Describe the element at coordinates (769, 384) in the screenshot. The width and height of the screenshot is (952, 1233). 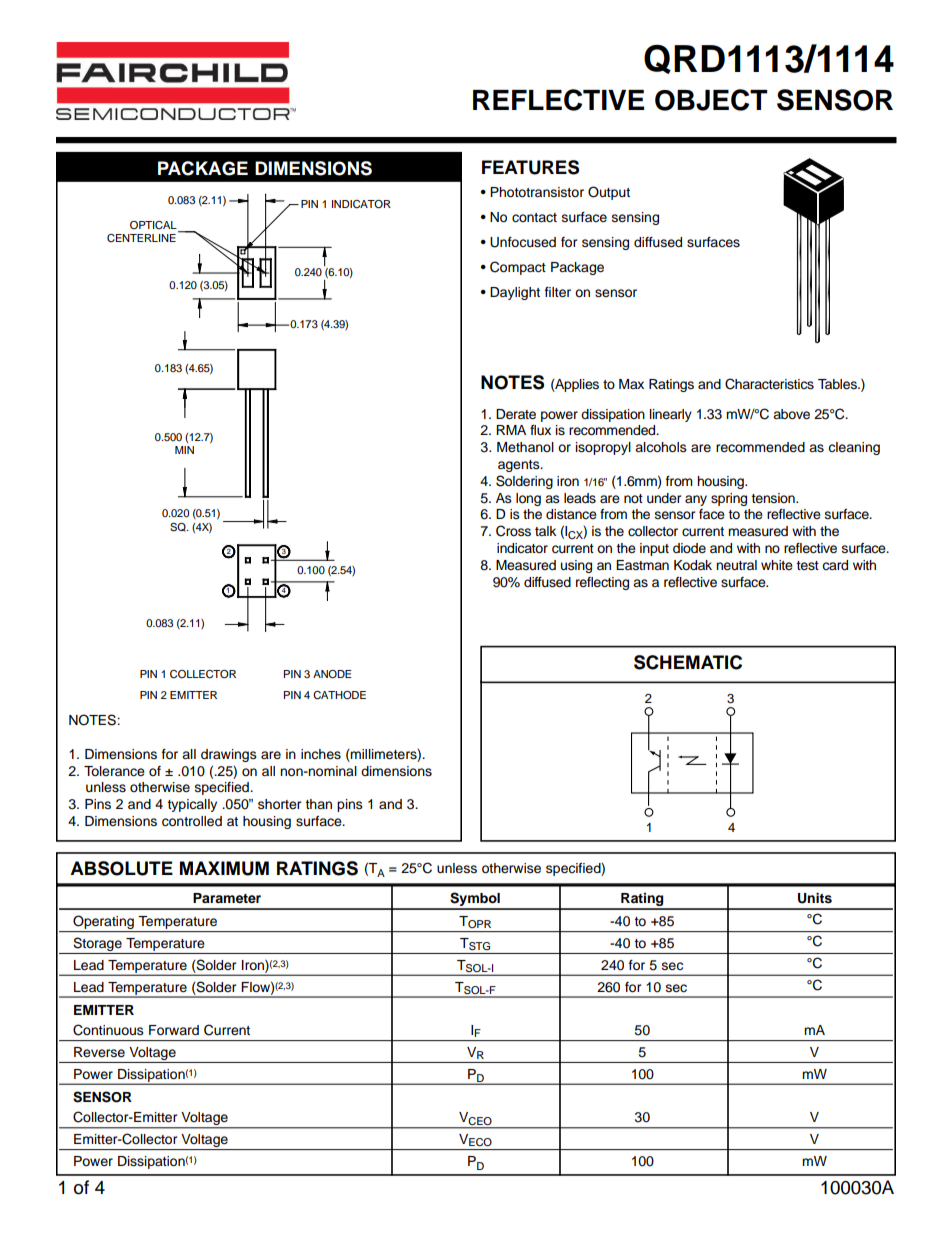
I see `Characteristics` at that location.
